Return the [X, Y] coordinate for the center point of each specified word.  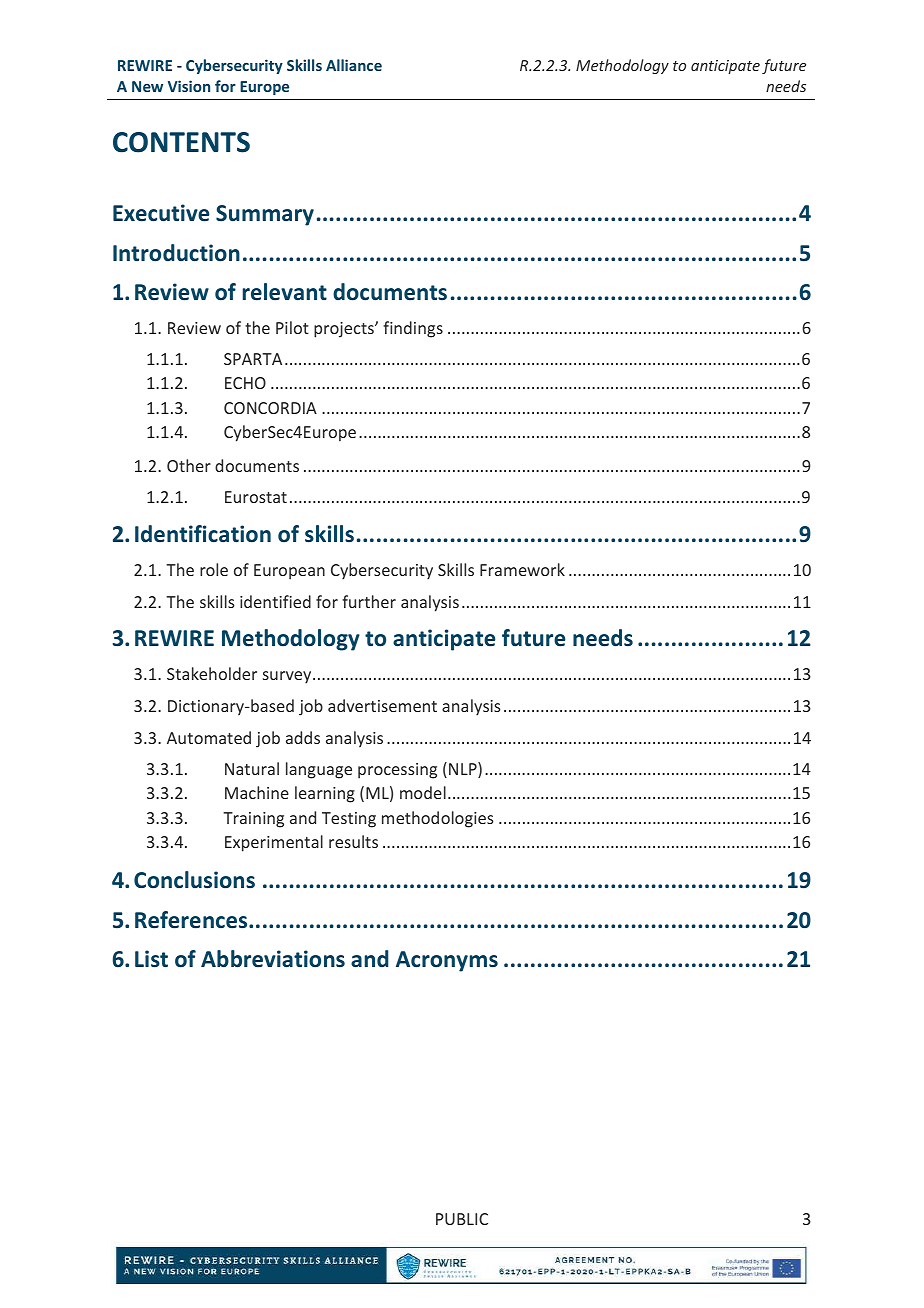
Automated [209, 737]
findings [413, 329]
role [214, 569]
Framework [522, 569]
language [319, 770]
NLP [464, 770]
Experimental [274, 843]
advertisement [382, 705]
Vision [189, 86]
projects [345, 330]
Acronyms [447, 961]
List [151, 959]
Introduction [176, 253]
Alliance [354, 65]
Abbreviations [273, 959]
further [369, 601]
